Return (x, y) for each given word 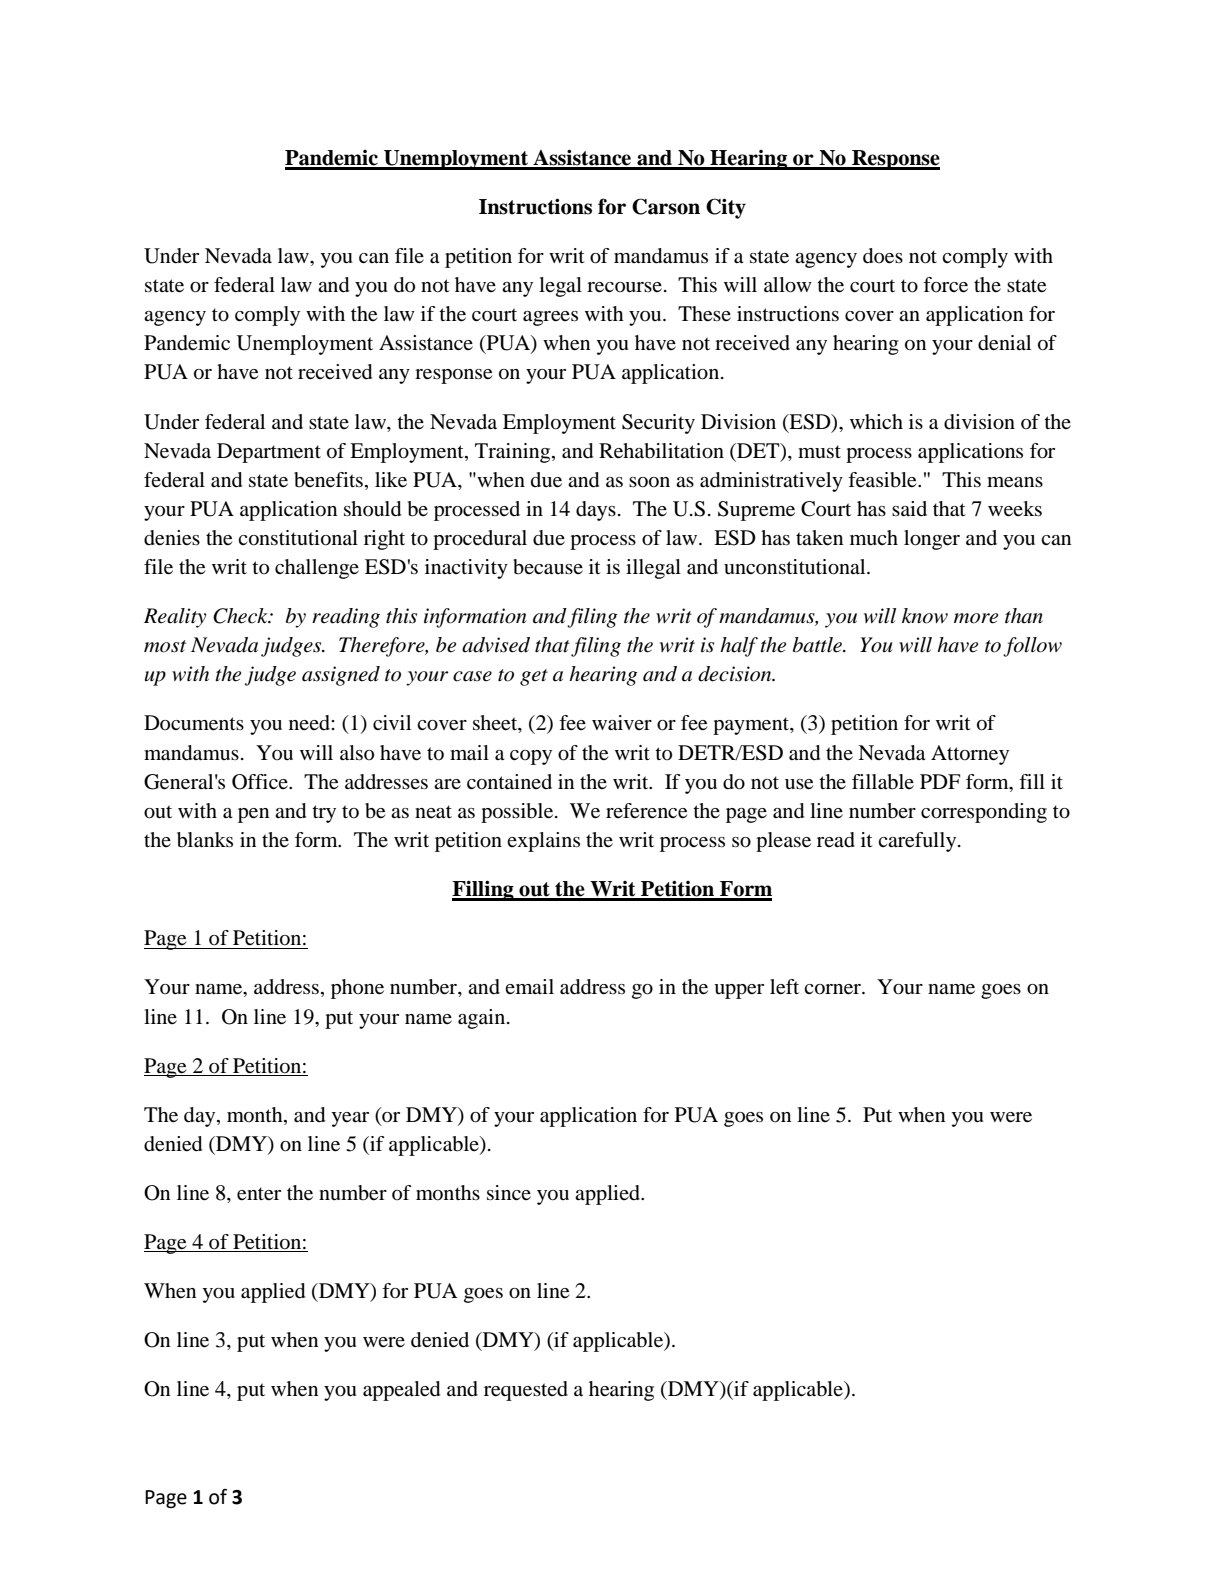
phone (357, 989)
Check (241, 616)
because (548, 567)
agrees (550, 318)
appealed (401, 1391)
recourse (624, 287)
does (883, 256)
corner (834, 989)
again (483, 1019)
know (925, 616)
